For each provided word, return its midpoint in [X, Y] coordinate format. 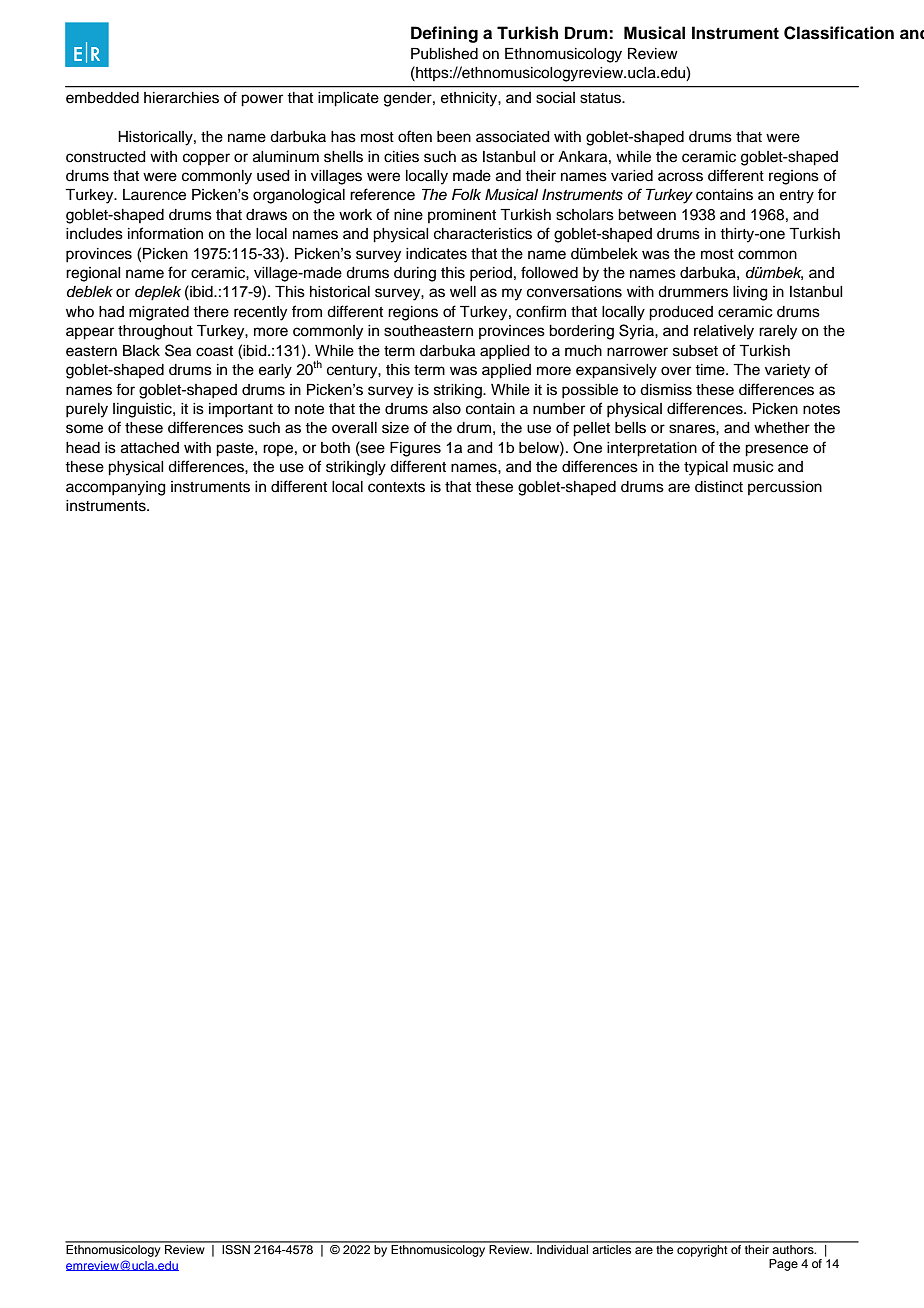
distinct [719, 487]
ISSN [236, 1248]
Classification [839, 33]
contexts [396, 487]
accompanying [116, 488]
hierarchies [181, 98]
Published [444, 54]
